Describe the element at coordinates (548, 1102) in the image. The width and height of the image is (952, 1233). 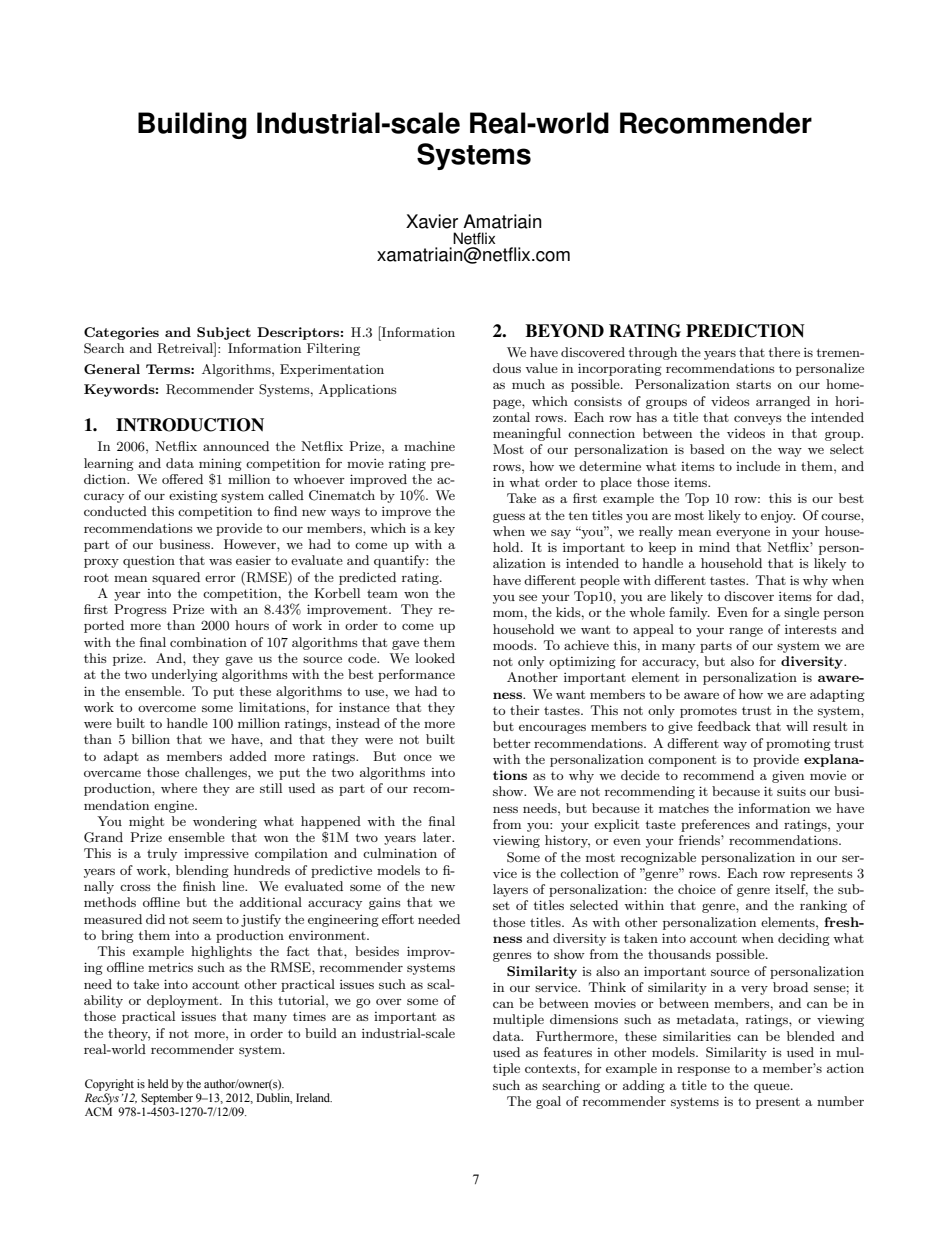
I see `goal` at that location.
